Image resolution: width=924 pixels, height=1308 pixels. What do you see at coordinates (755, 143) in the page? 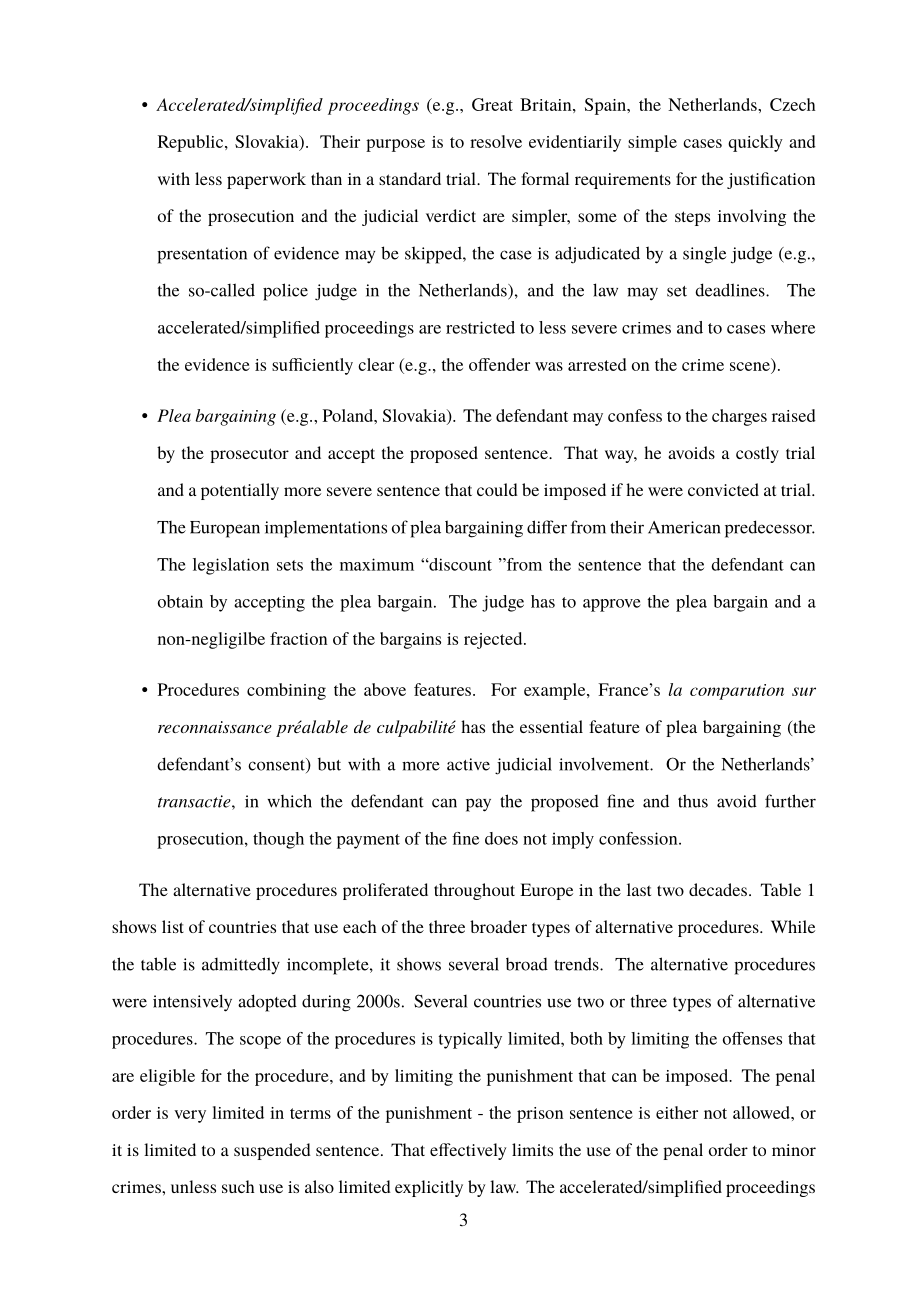
I see `quickly` at bounding box center [755, 143].
